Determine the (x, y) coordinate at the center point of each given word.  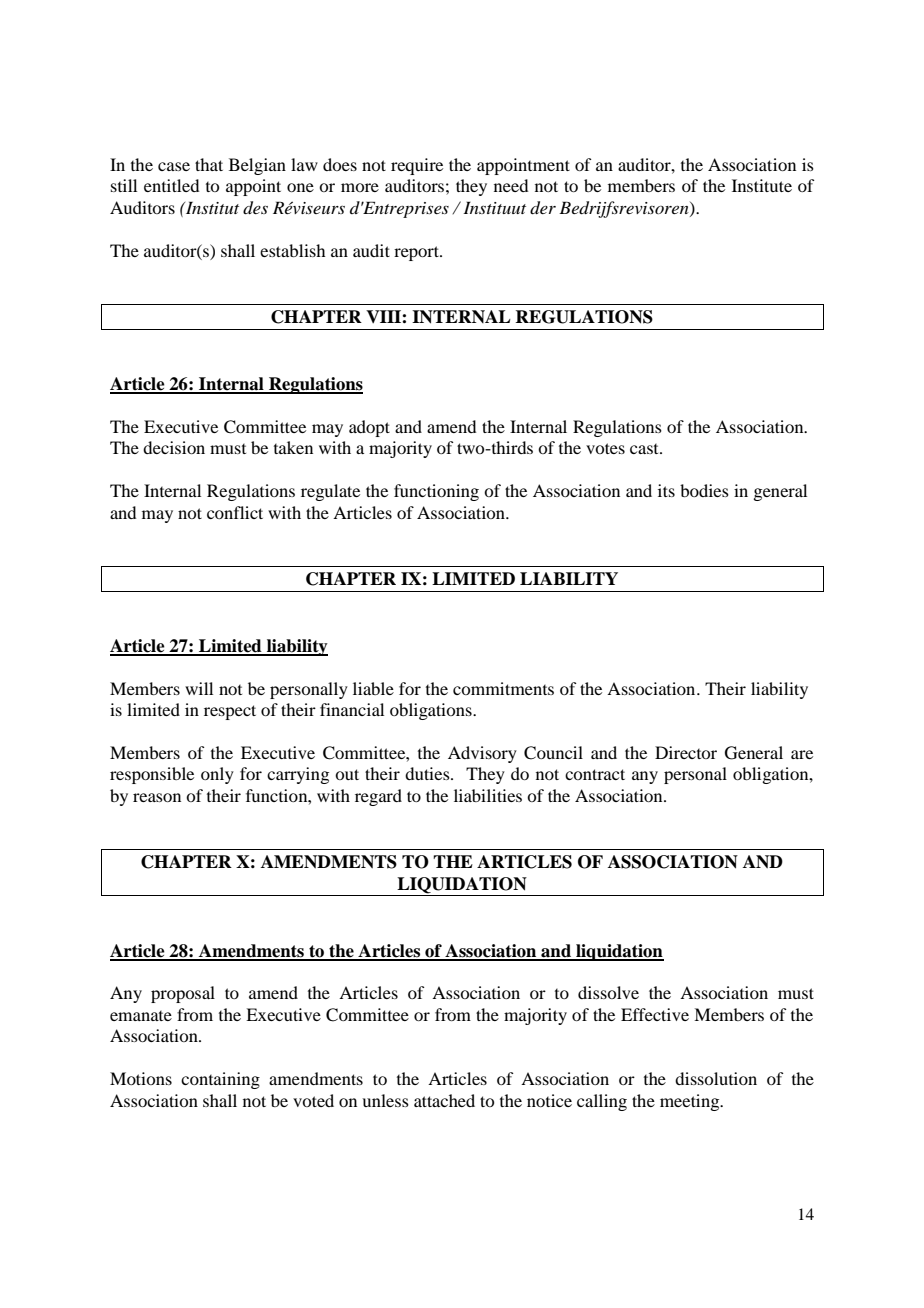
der (543, 208)
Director (686, 752)
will (199, 688)
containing (220, 1080)
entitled (171, 185)
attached (444, 1100)
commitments (503, 688)
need (511, 185)
